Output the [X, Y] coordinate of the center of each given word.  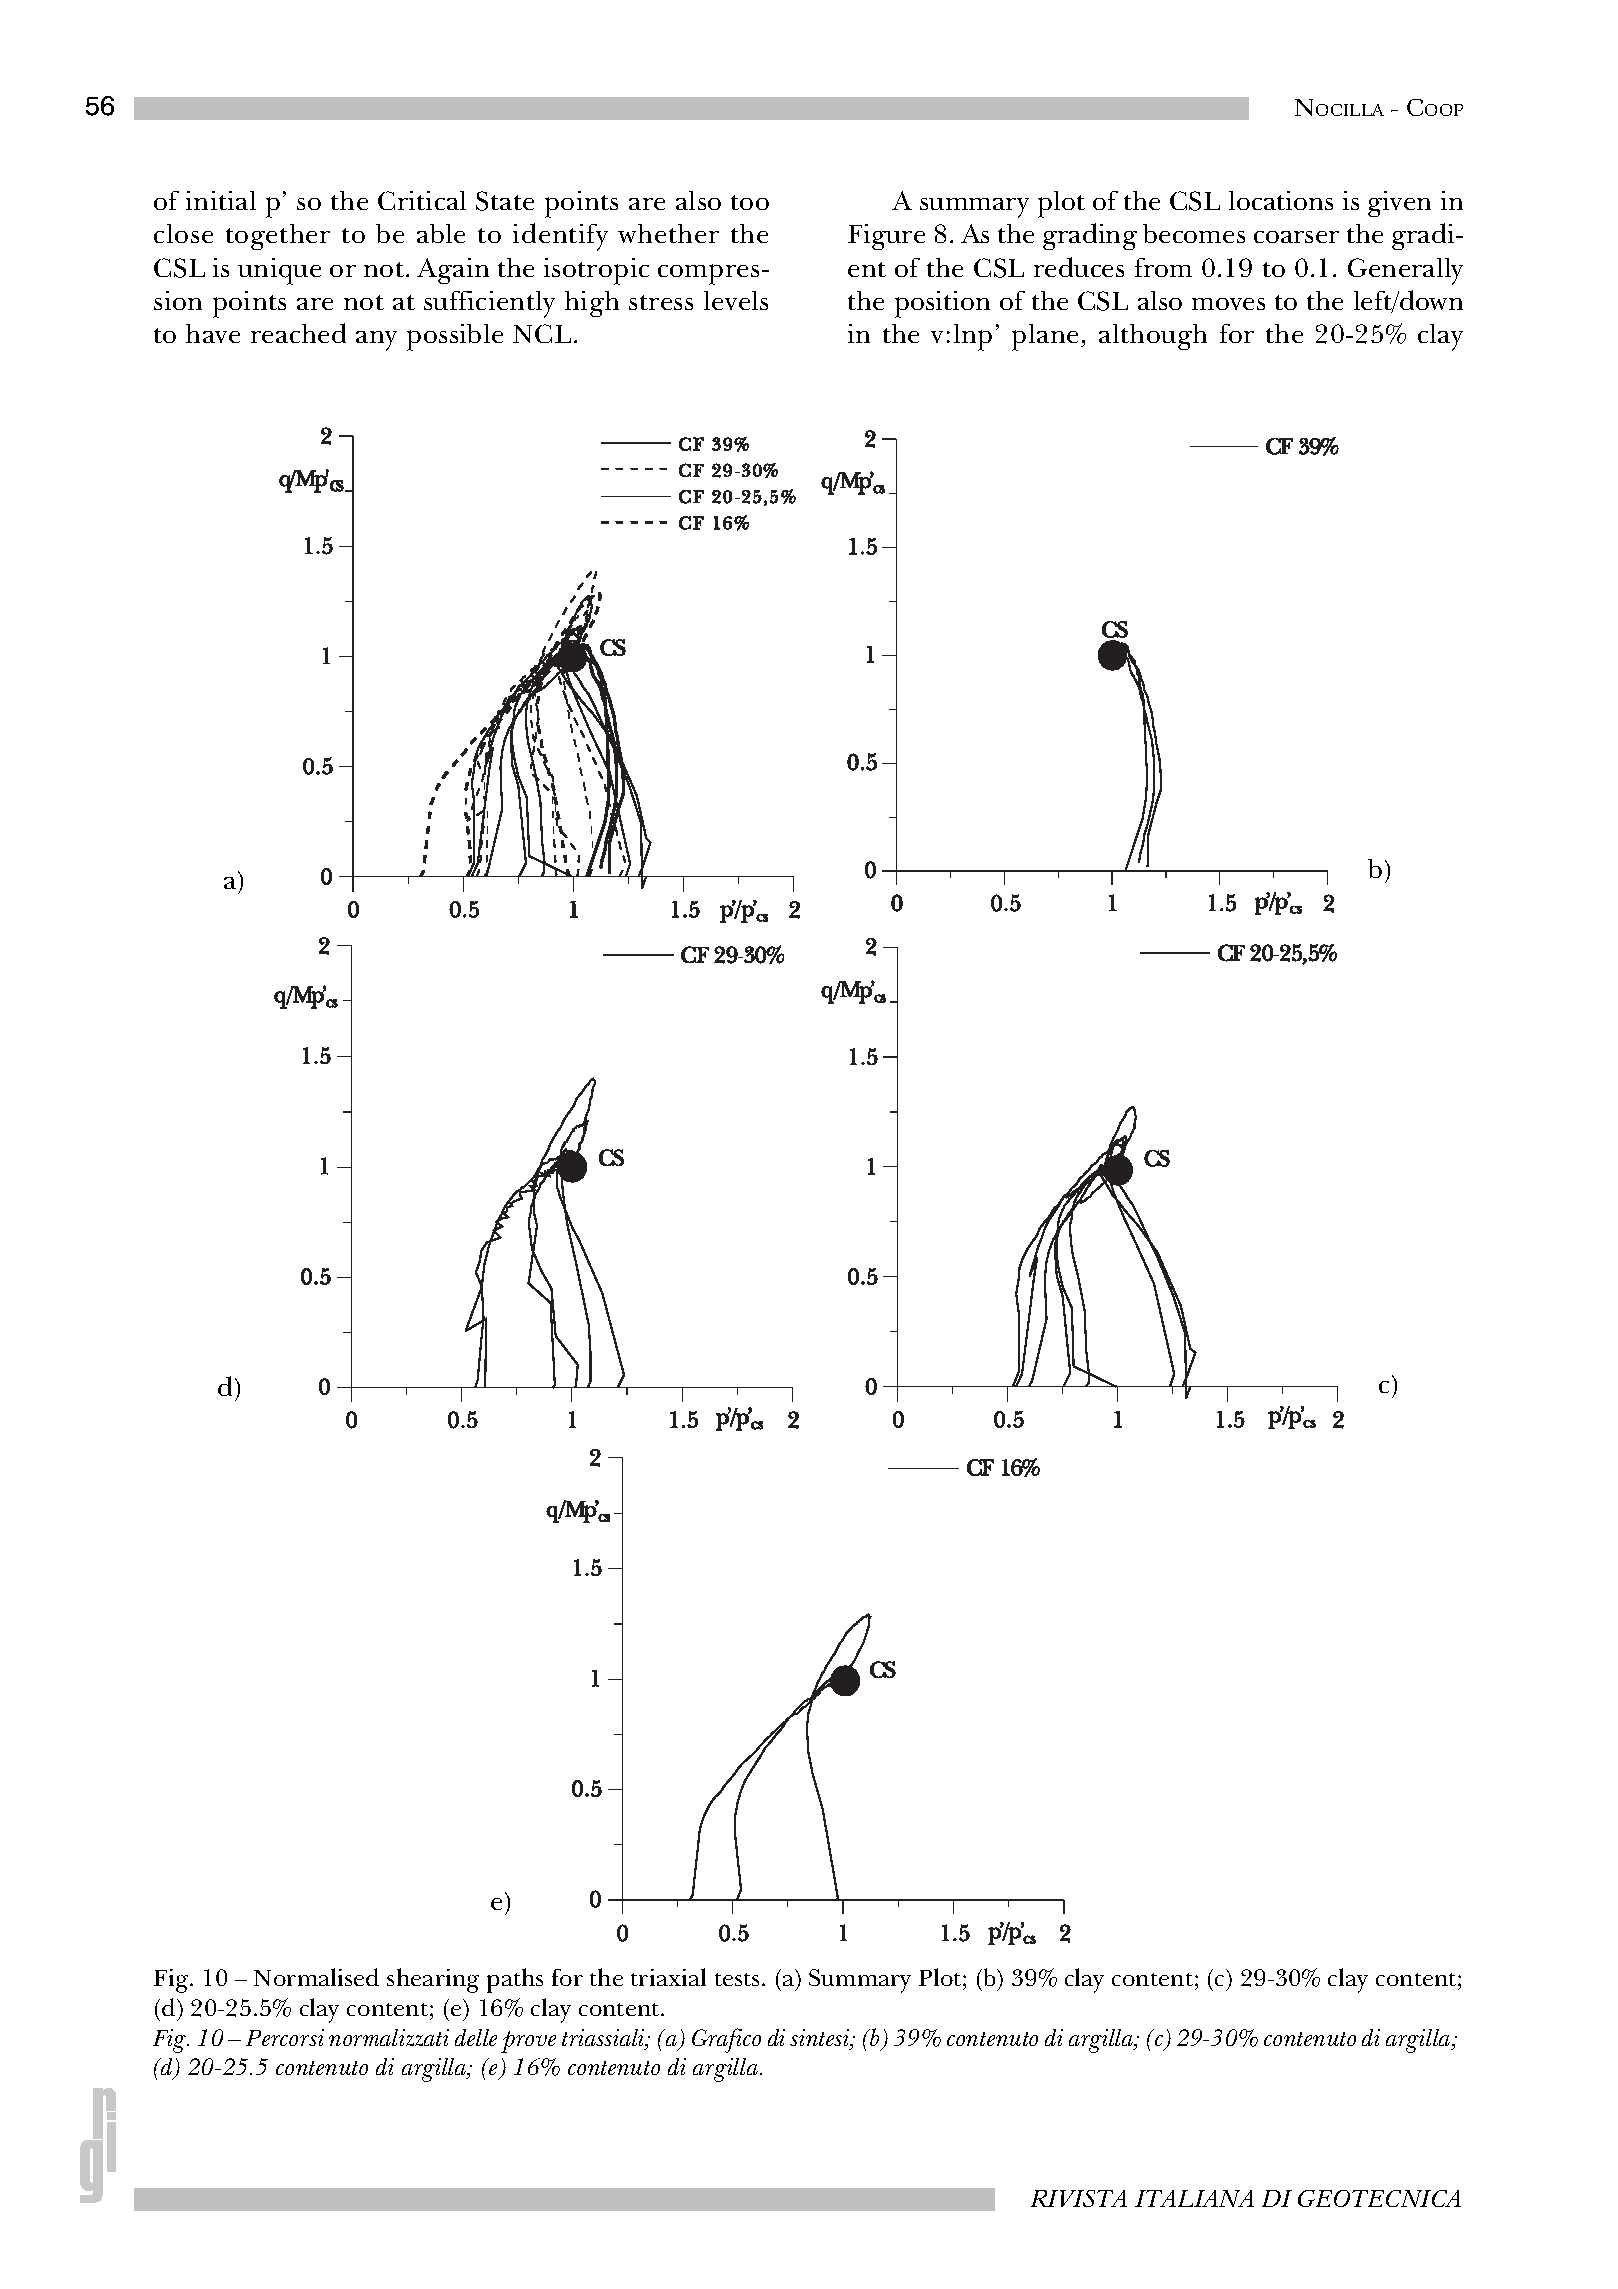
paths [515, 1980]
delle [476, 2037]
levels [736, 300]
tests [737, 1979]
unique [279, 271]
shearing [433, 1980]
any [376, 341]
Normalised [316, 1977]
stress [661, 302]
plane [1047, 337]
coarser [1296, 237]
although [1153, 337]
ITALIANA [1194, 2198]
